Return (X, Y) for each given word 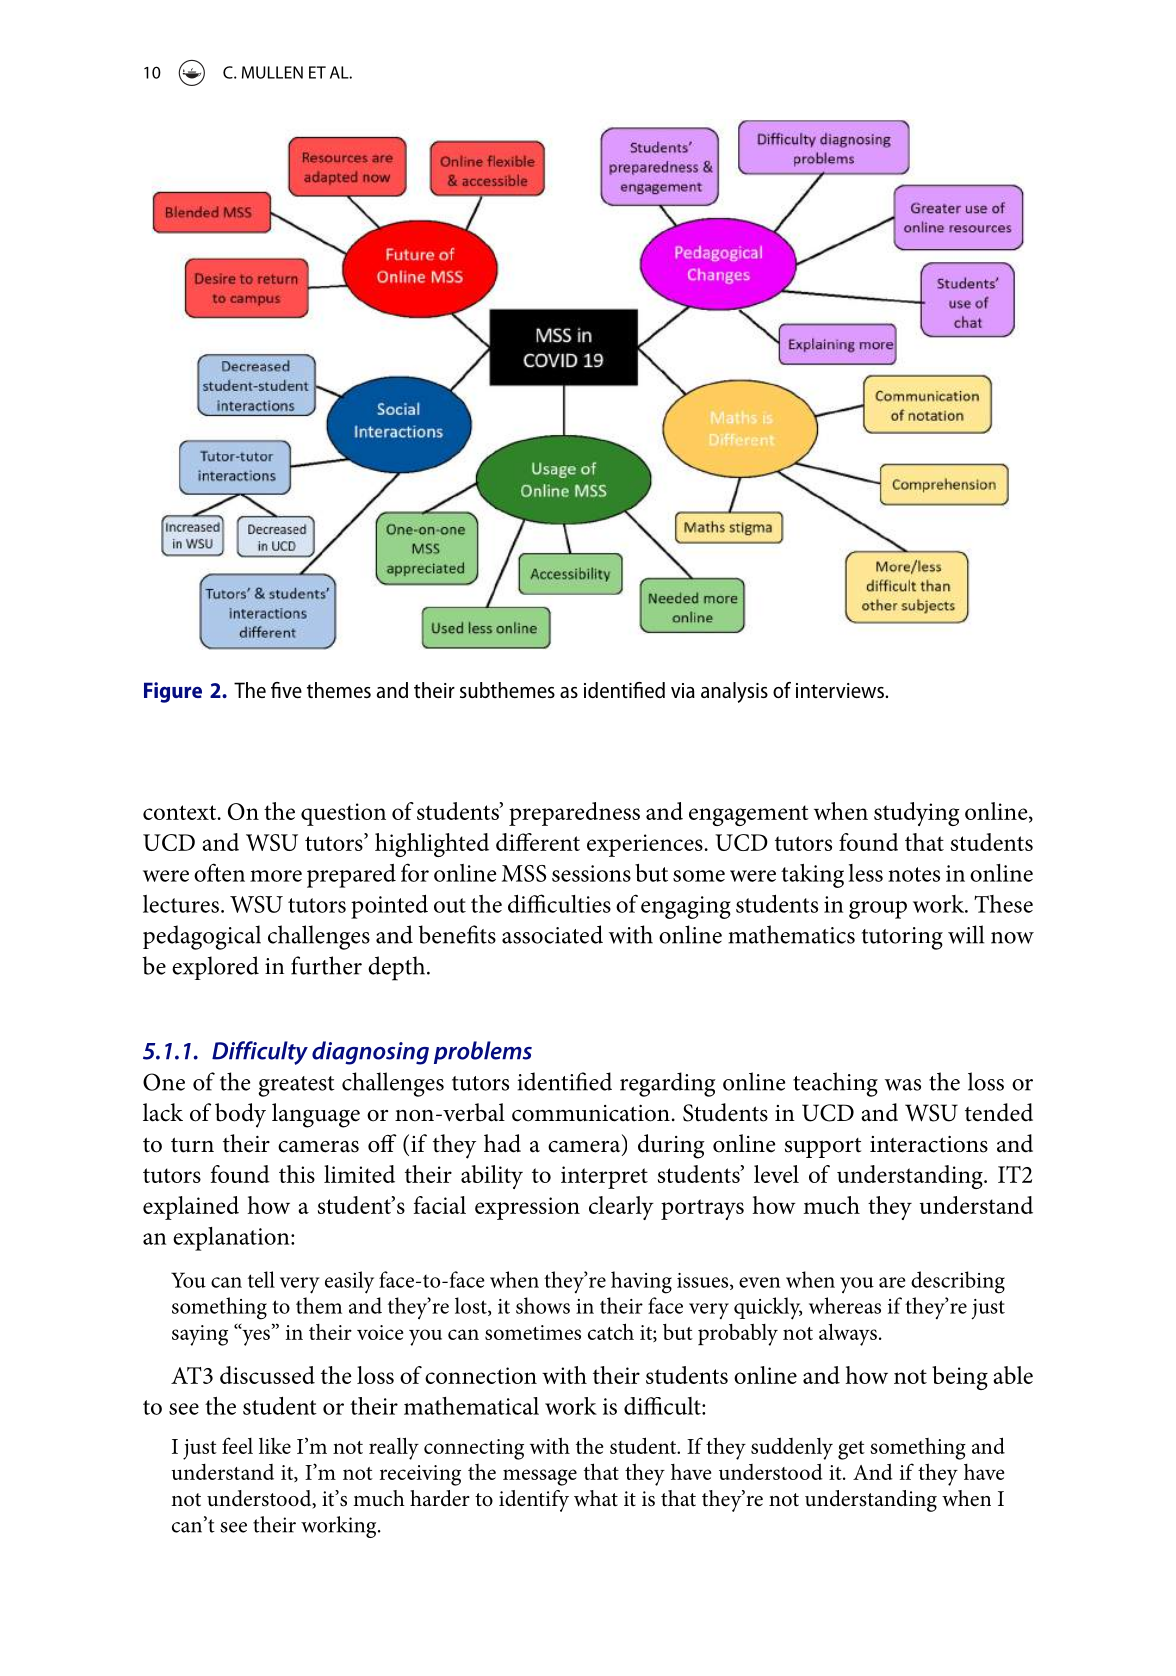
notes (914, 874)
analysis (734, 692)
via (683, 690)
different (538, 842)
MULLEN (272, 72)
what (596, 1498)
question (343, 814)
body (240, 1115)
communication (591, 1113)
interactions (929, 1144)
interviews (841, 690)
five (286, 690)
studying (916, 814)
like (275, 1446)
